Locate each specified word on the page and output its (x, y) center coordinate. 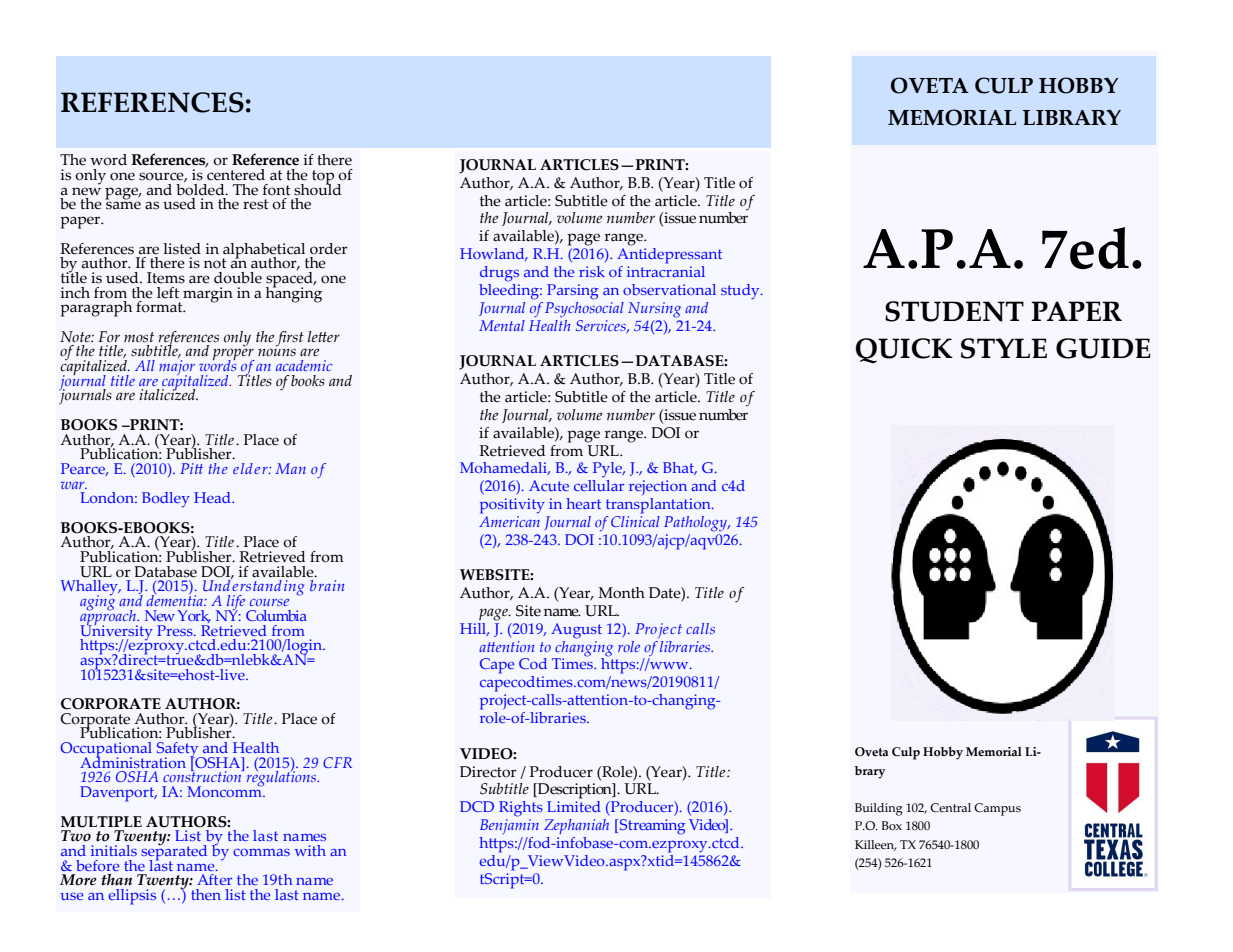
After (214, 879)
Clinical (635, 520)
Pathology (696, 524)
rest (256, 204)
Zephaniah (576, 826)
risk (592, 271)
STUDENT (954, 311)
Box (891, 825)
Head (213, 497)
